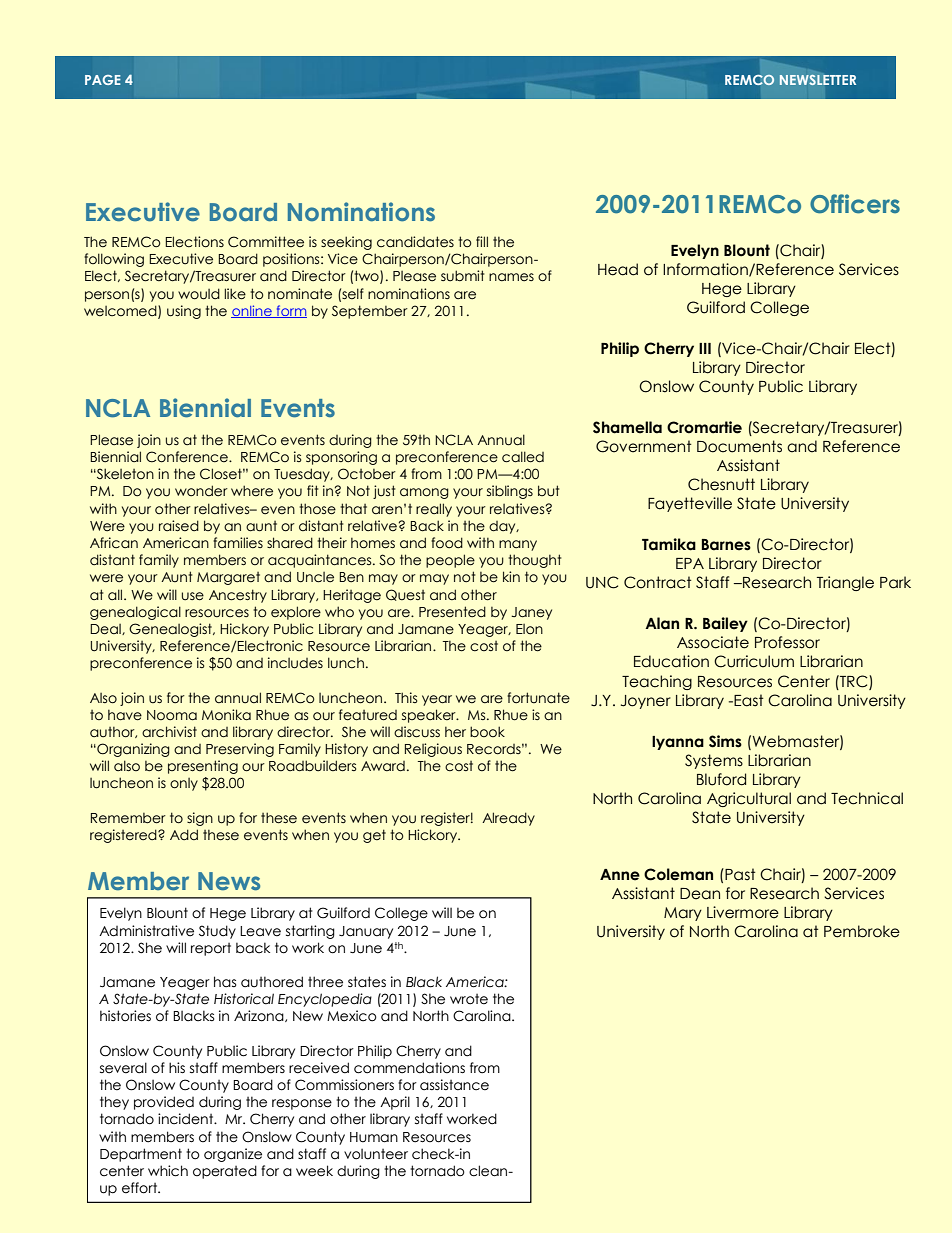 Image resolution: width=952 pixels, height=1233 pixels. Describe the element at coordinates (529, 629) in the image. I see `Elon` at that location.
